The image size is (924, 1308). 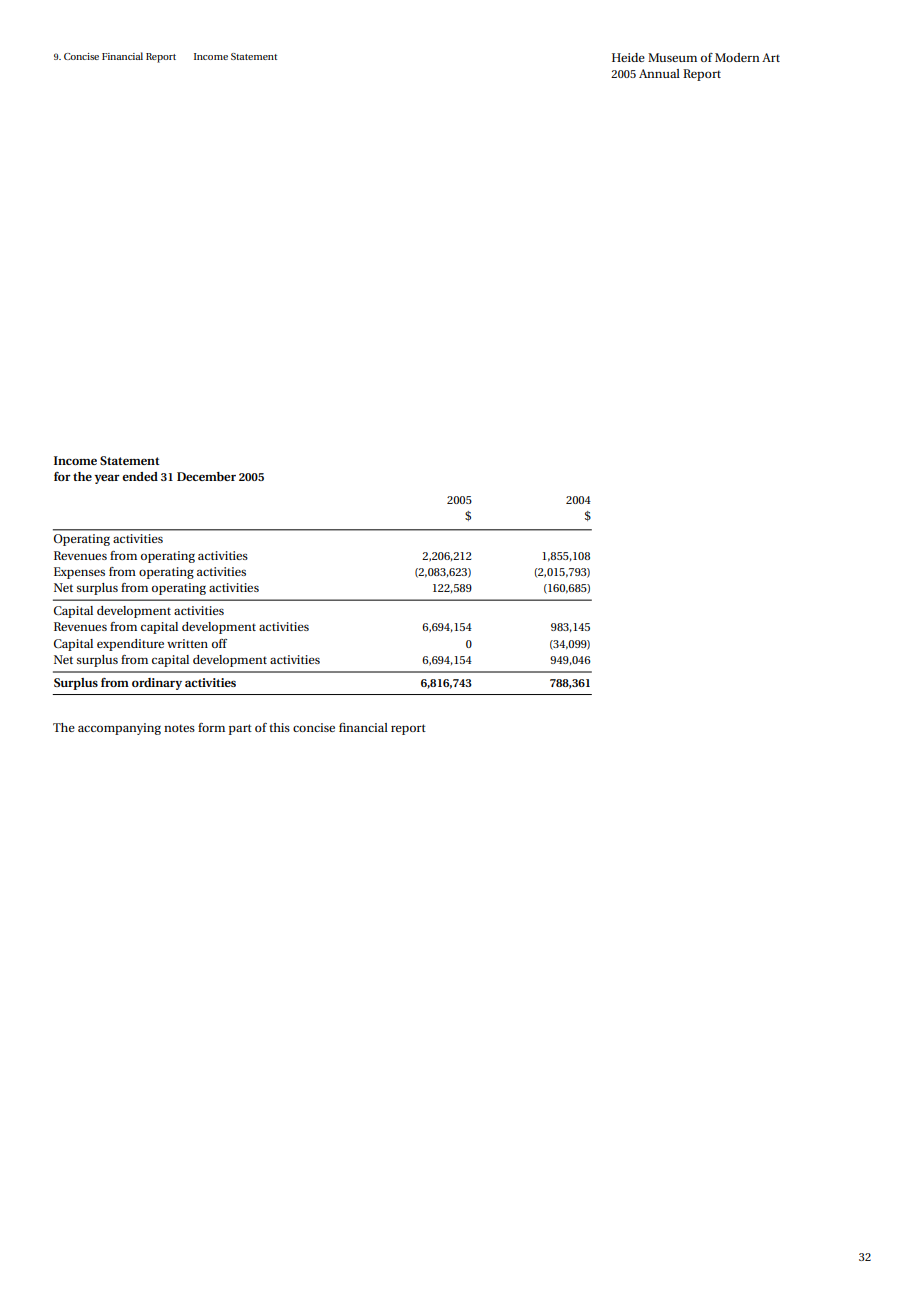 I want to click on Museum, so click(x=672, y=57).
